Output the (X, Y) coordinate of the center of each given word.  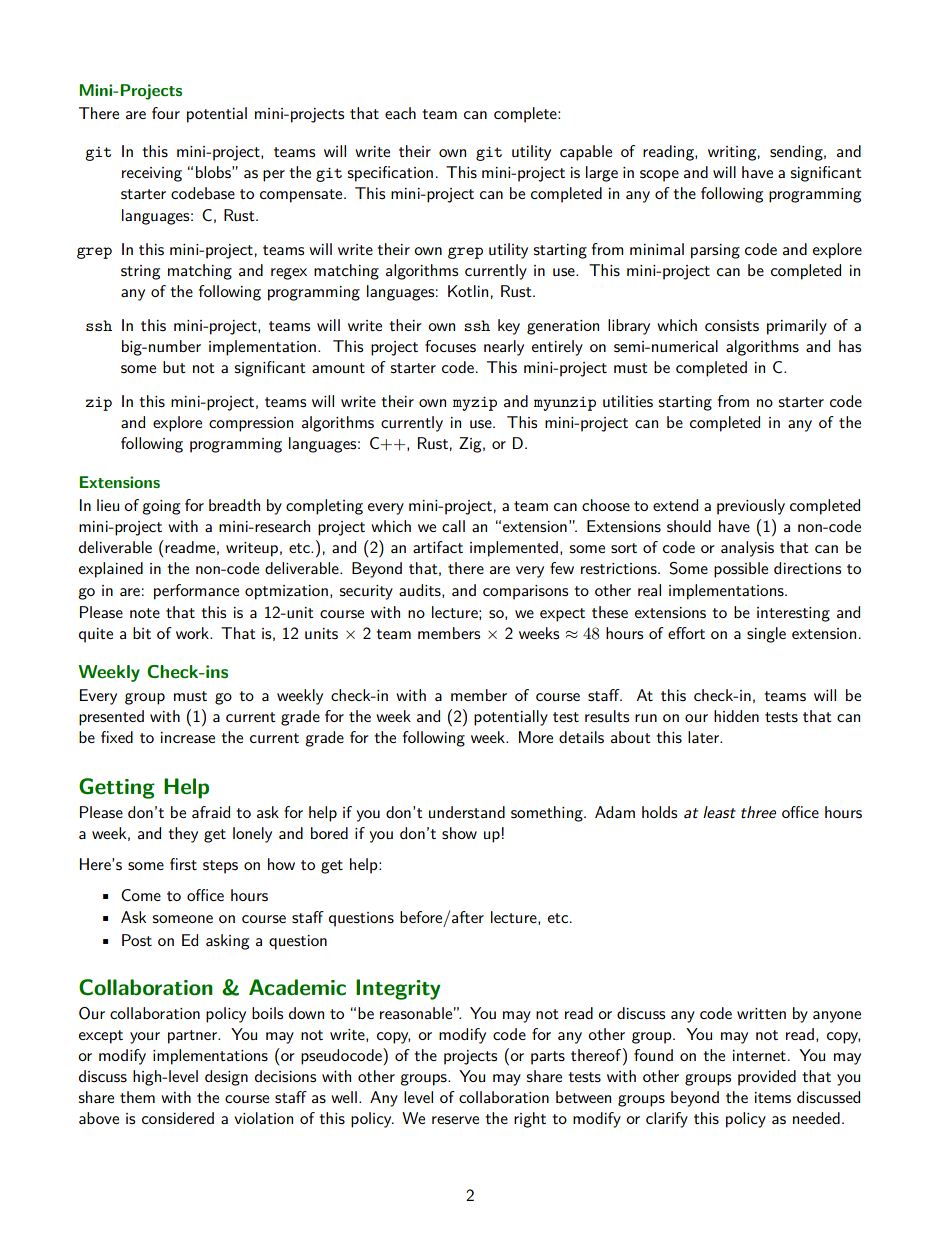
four (166, 113)
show (459, 833)
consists (732, 325)
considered (178, 1118)
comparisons (525, 592)
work (193, 633)
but (174, 367)
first (183, 864)
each (400, 113)
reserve (455, 1120)
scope (659, 176)
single (766, 635)
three (758, 812)
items (773, 1097)
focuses (450, 346)
